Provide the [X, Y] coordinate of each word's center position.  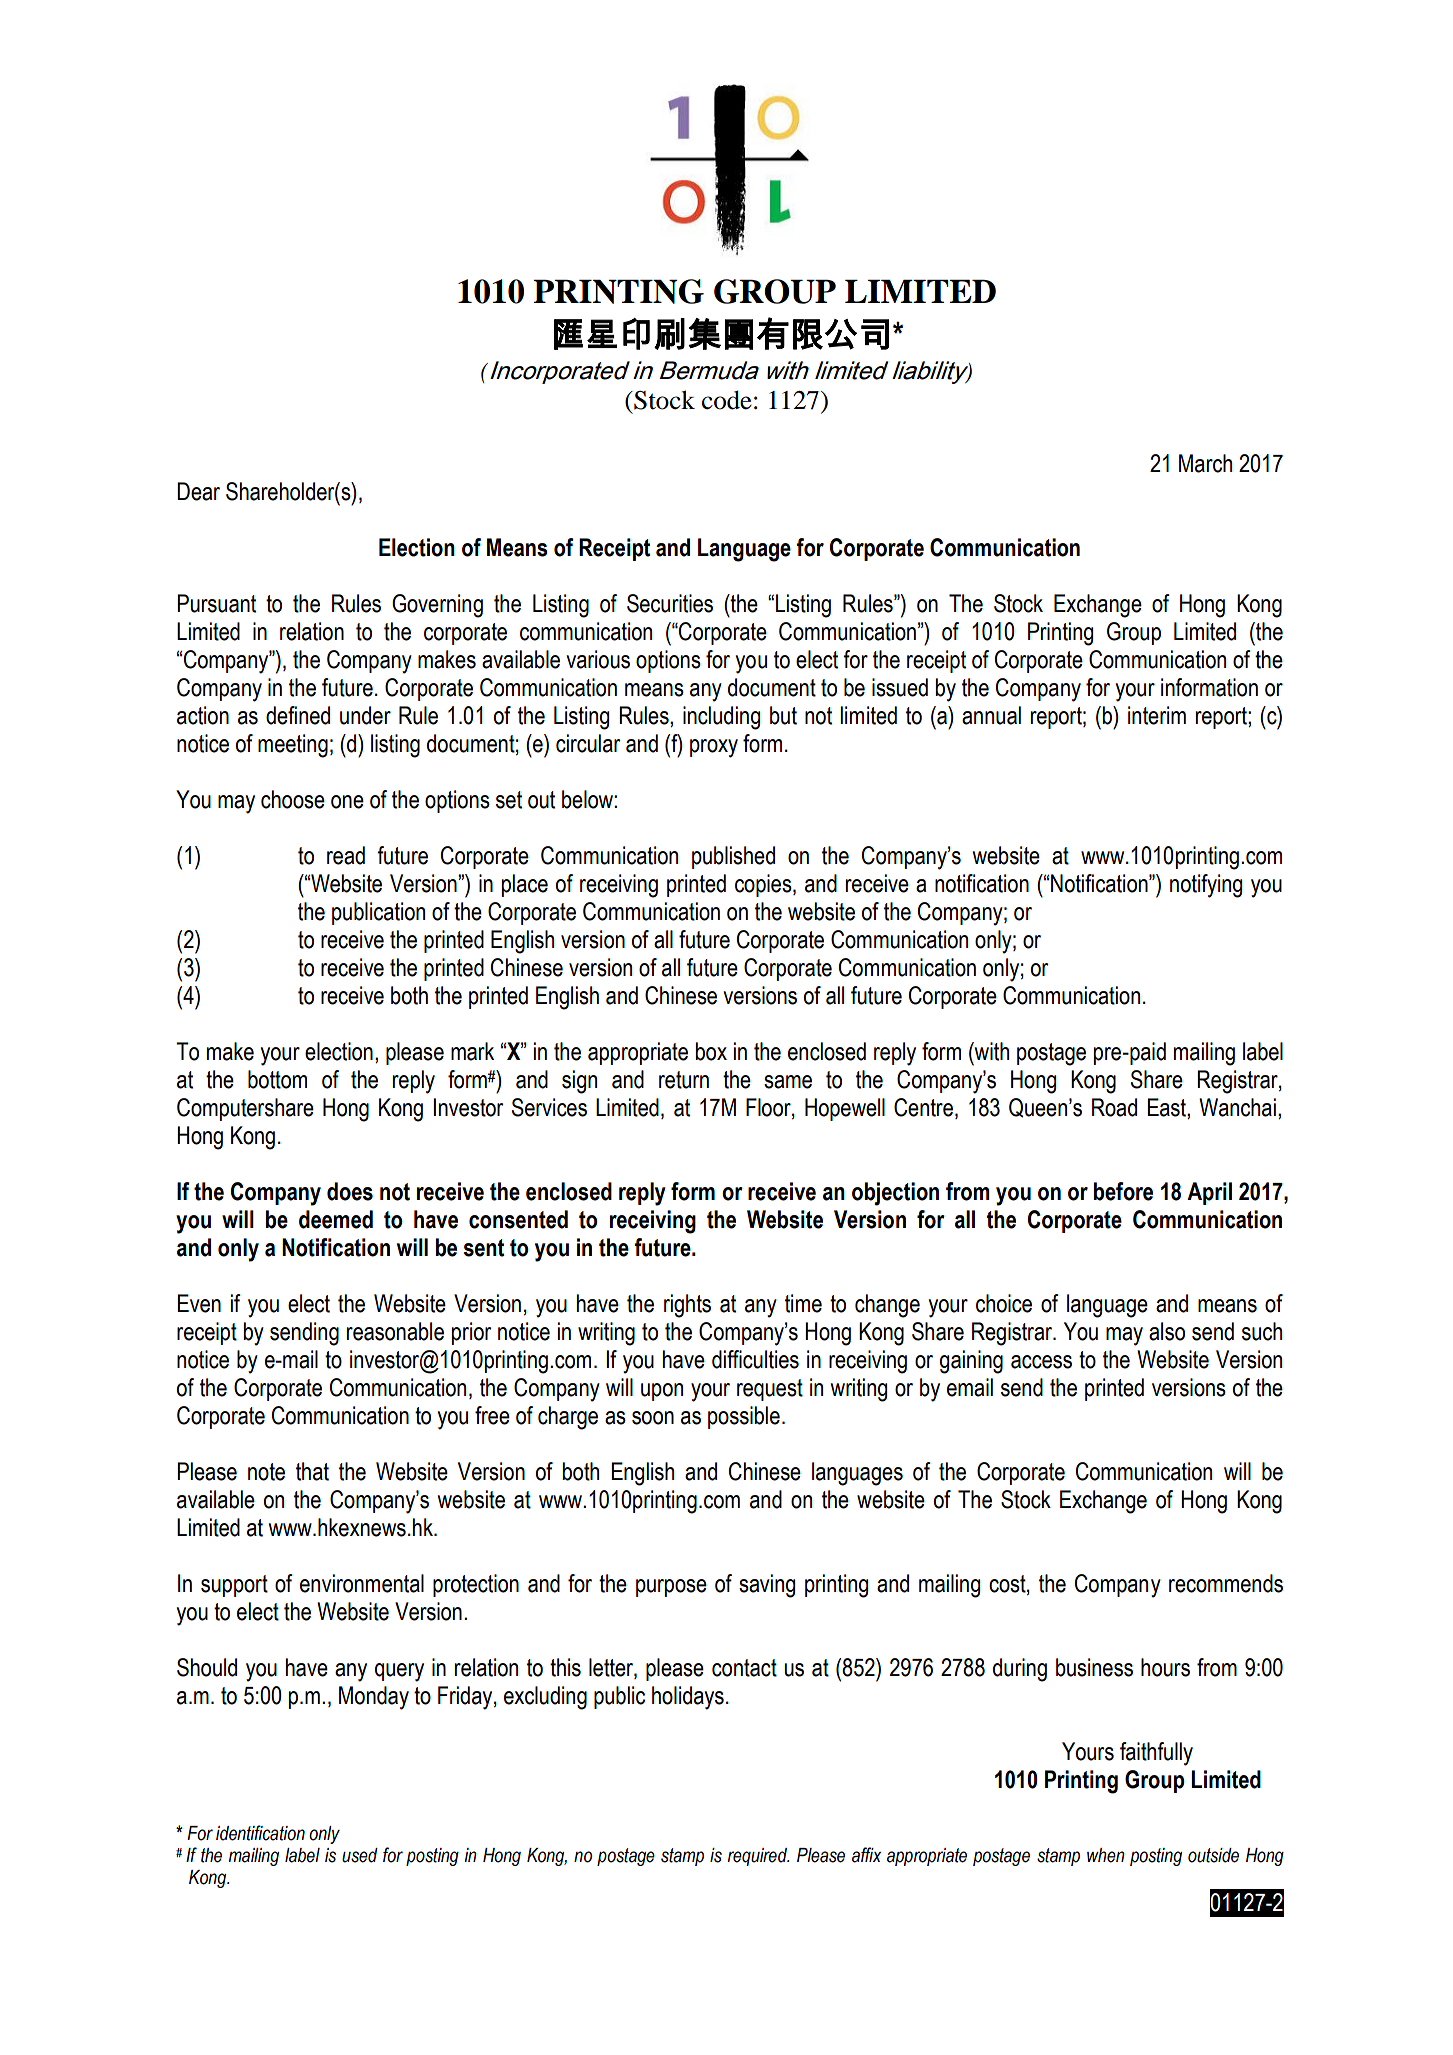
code [727, 400]
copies [764, 885]
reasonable [395, 1331]
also [1167, 1331]
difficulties [755, 1359]
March [1205, 463]
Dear [198, 491]
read [346, 855]
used [360, 1855]
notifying [1206, 886]
